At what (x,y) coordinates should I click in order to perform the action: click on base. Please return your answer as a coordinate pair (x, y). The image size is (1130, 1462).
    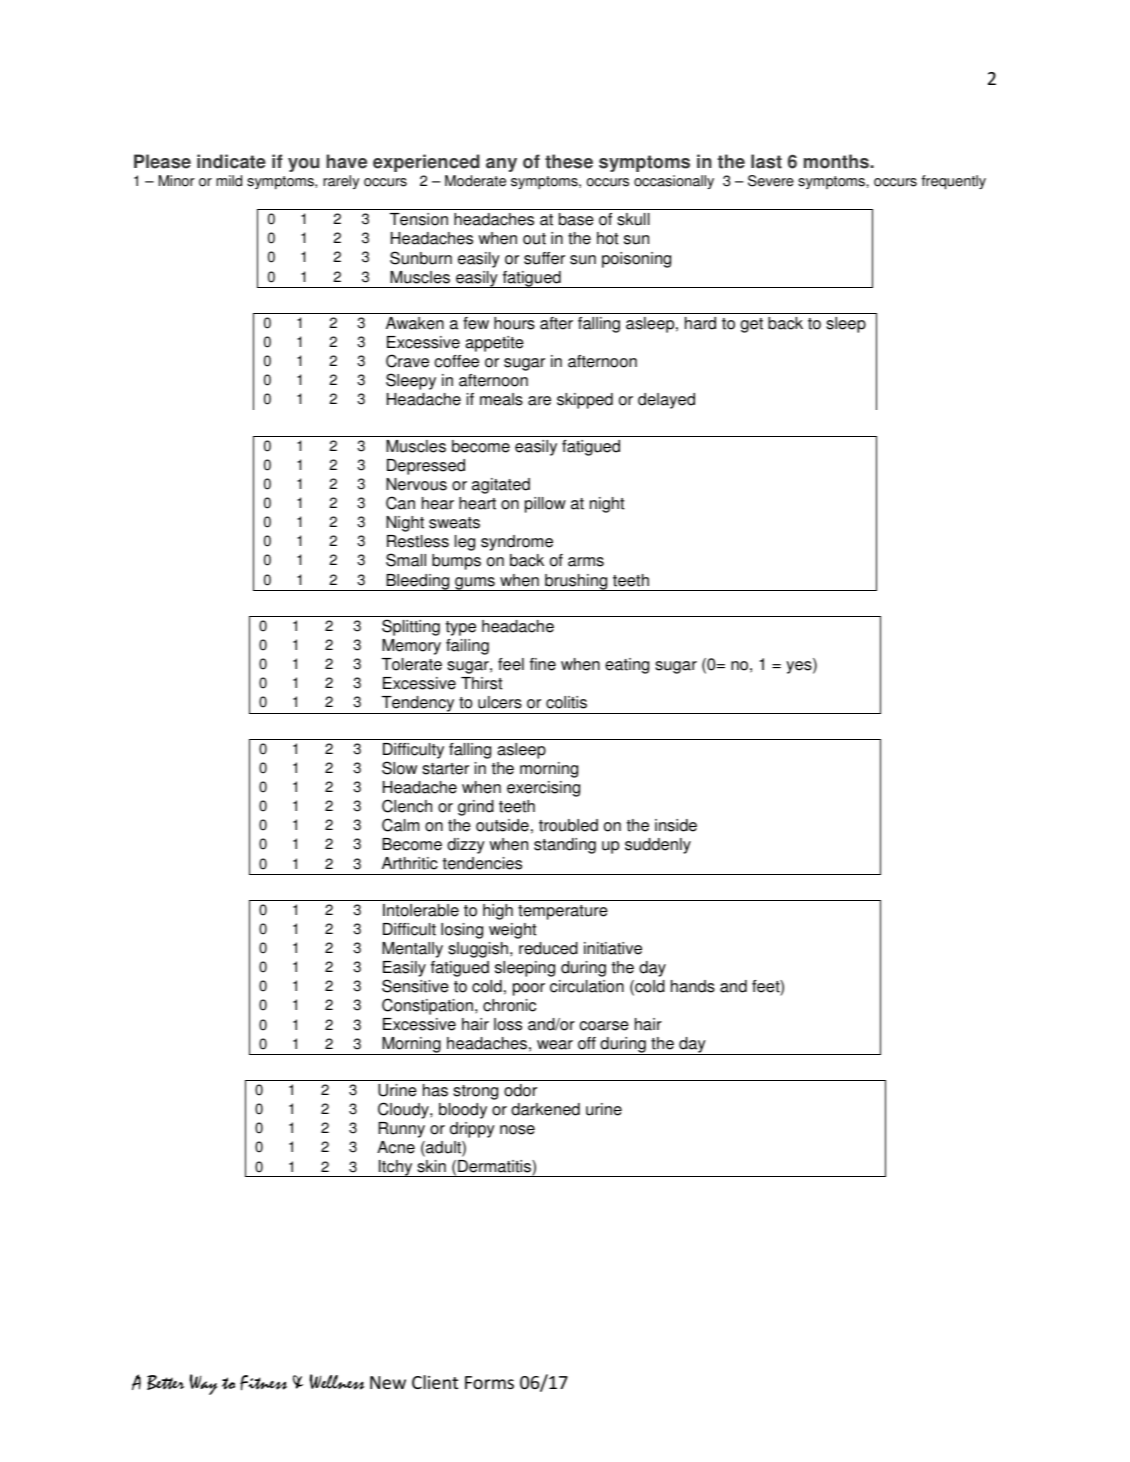
    Looking at the image, I should click on (576, 219).
